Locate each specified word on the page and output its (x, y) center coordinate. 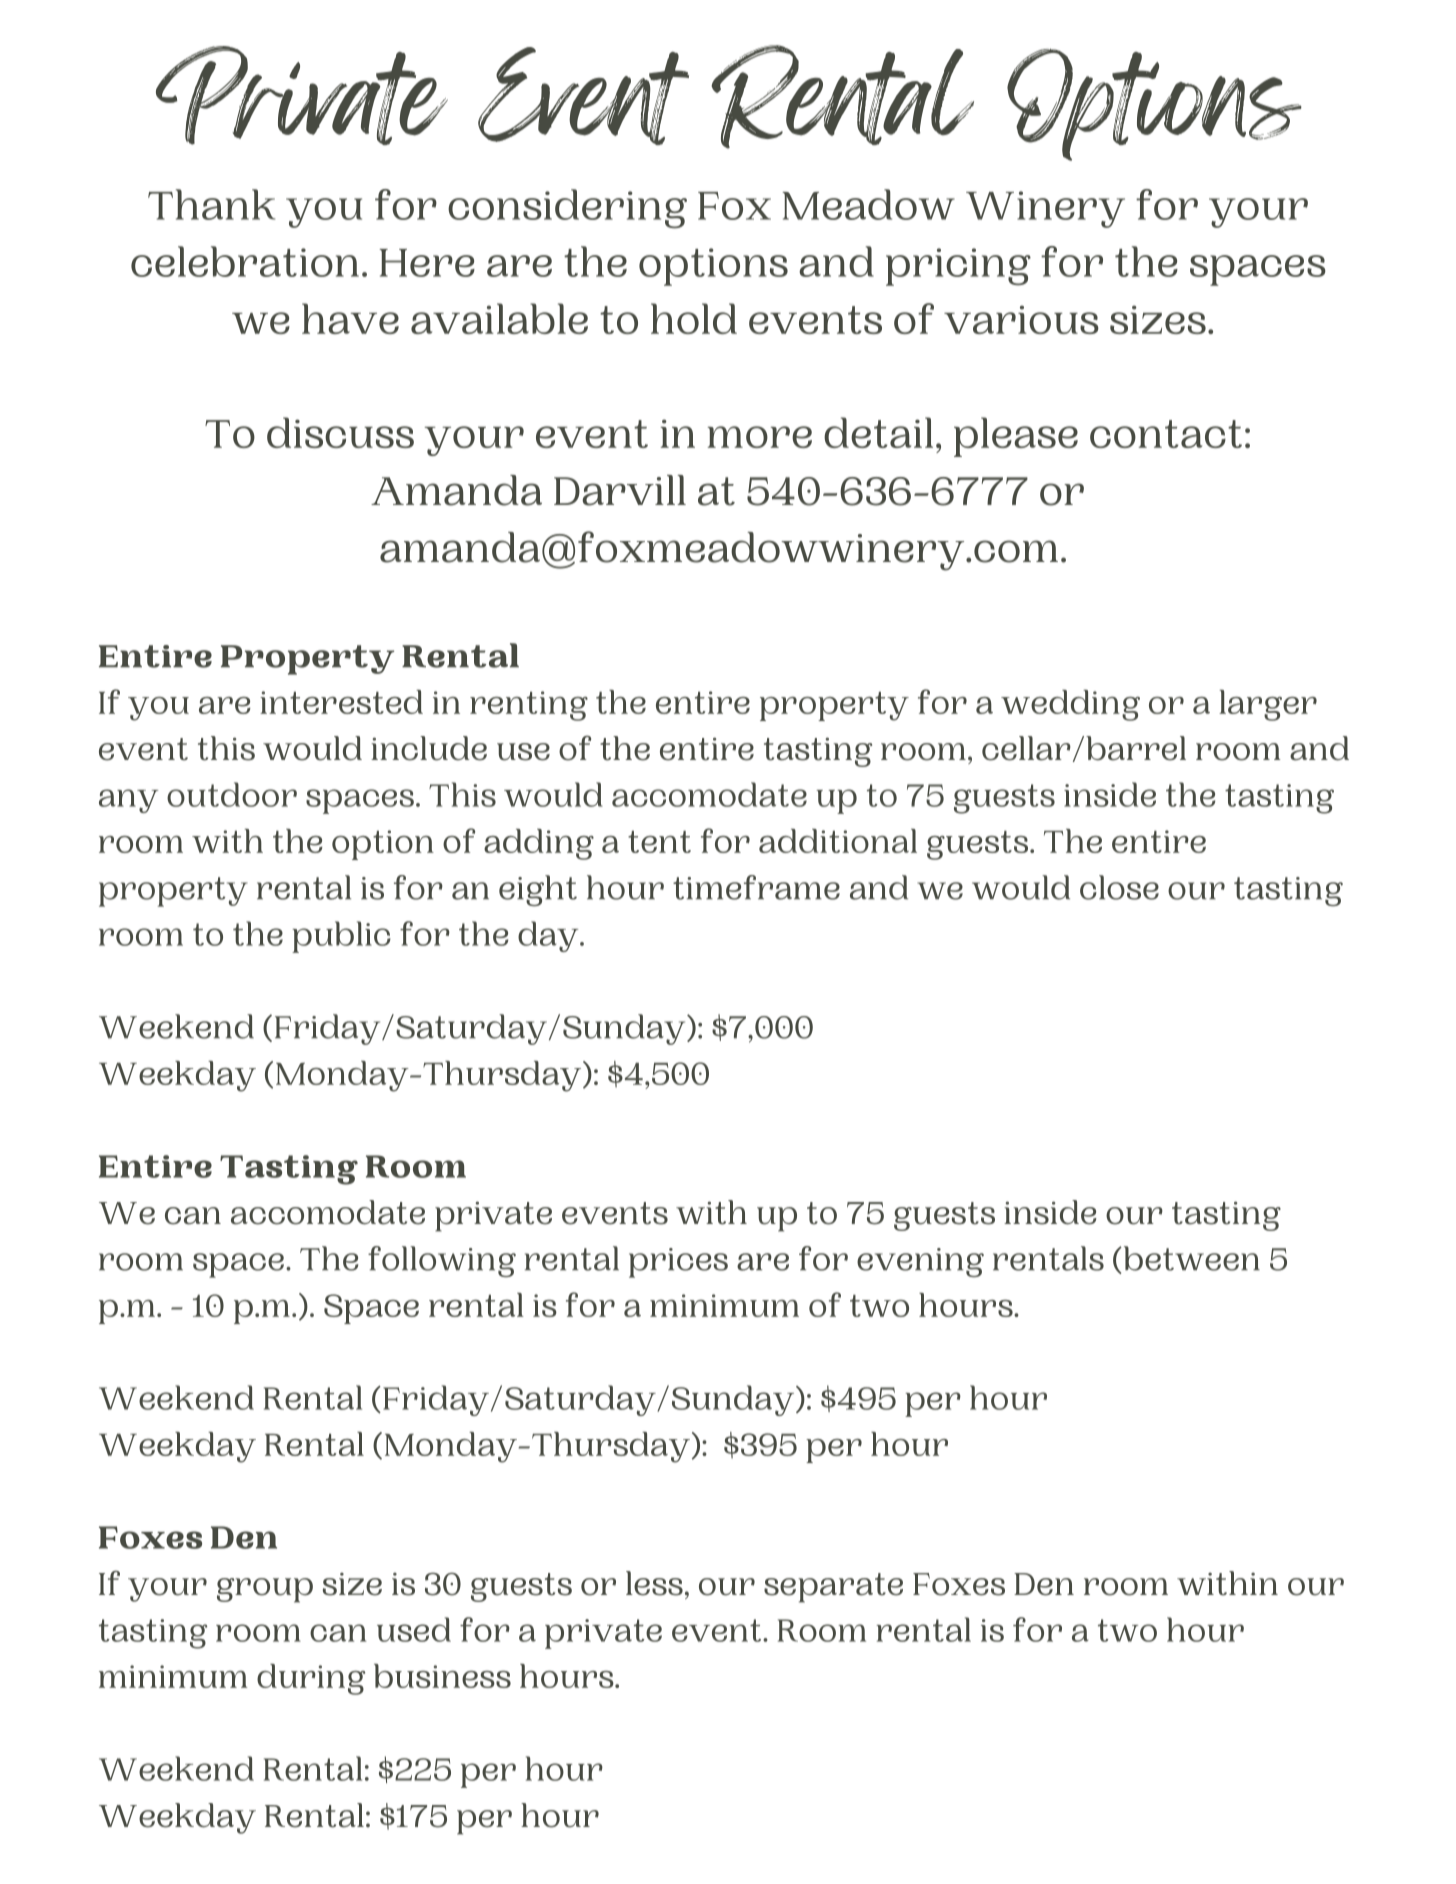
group (265, 1590)
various (1021, 320)
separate (833, 1588)
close (1119, 887)
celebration (245, 261)
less (654, 1583)
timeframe (756, 887)
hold (694, 318)
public (341, 937)
